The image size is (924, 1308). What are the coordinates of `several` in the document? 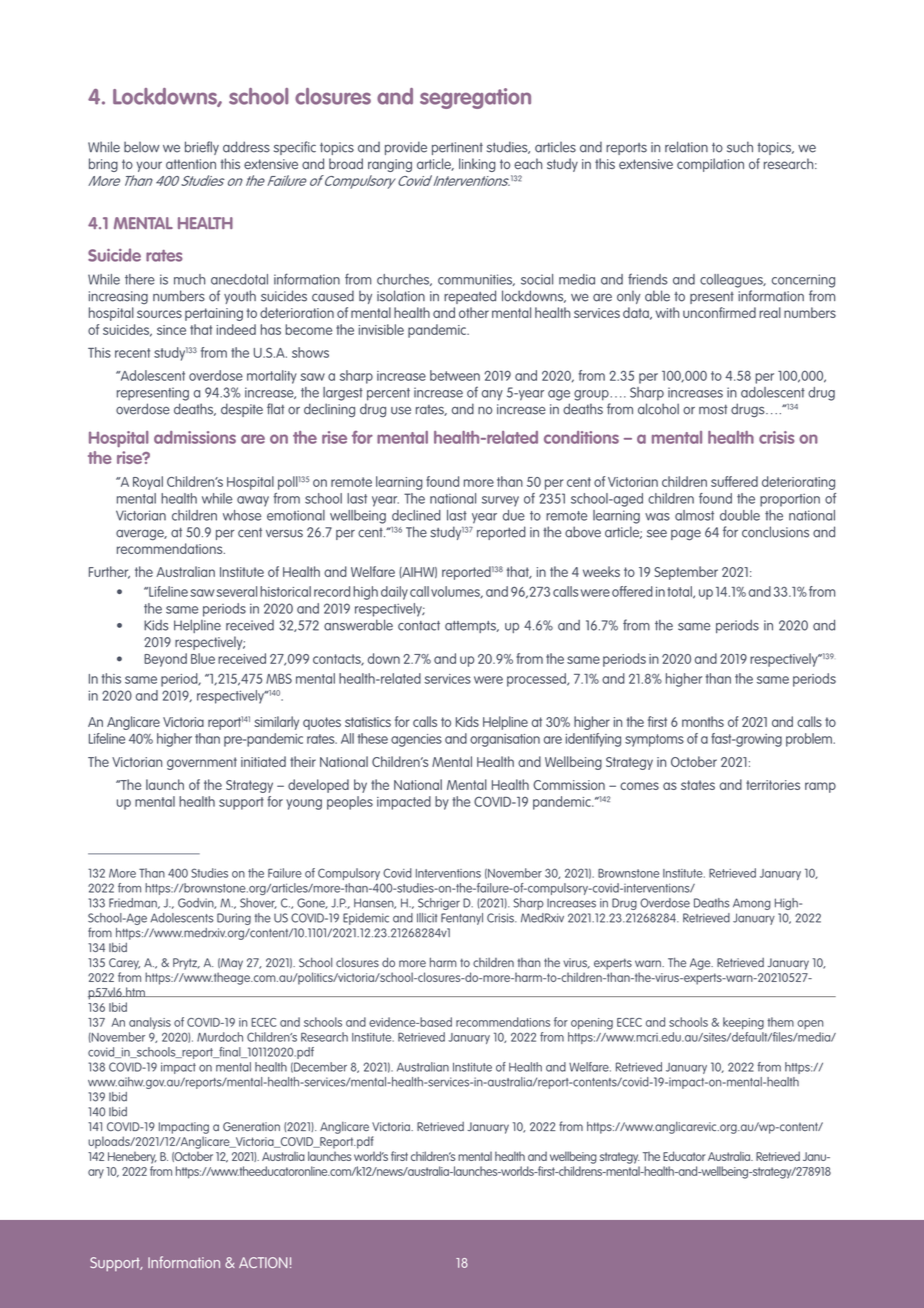 It's located at (236, 591).
